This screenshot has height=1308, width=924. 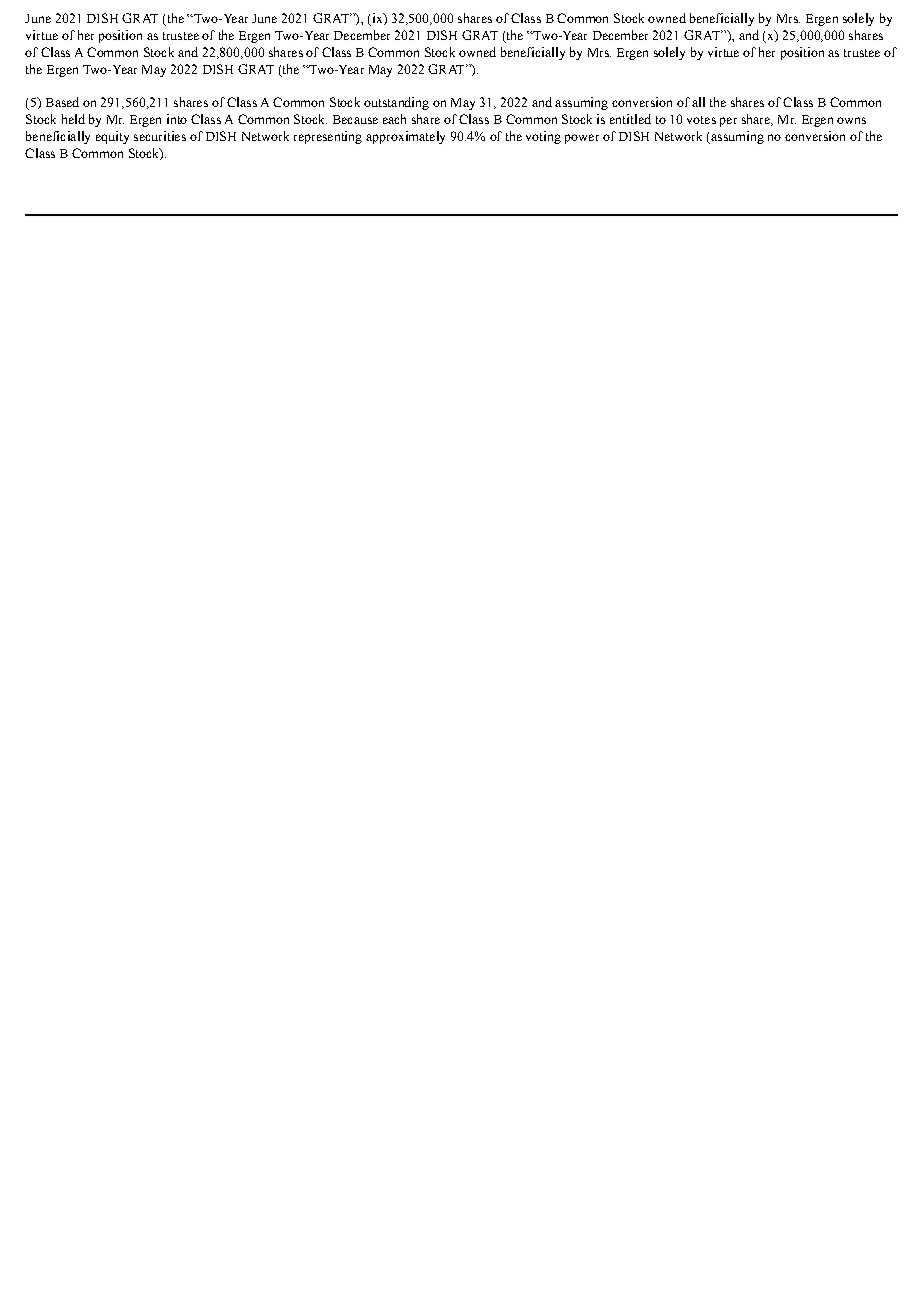 What do you see at coordinates (630, 119) in the screenshot?
I see `entitled` at bounding box center [630, 119].
